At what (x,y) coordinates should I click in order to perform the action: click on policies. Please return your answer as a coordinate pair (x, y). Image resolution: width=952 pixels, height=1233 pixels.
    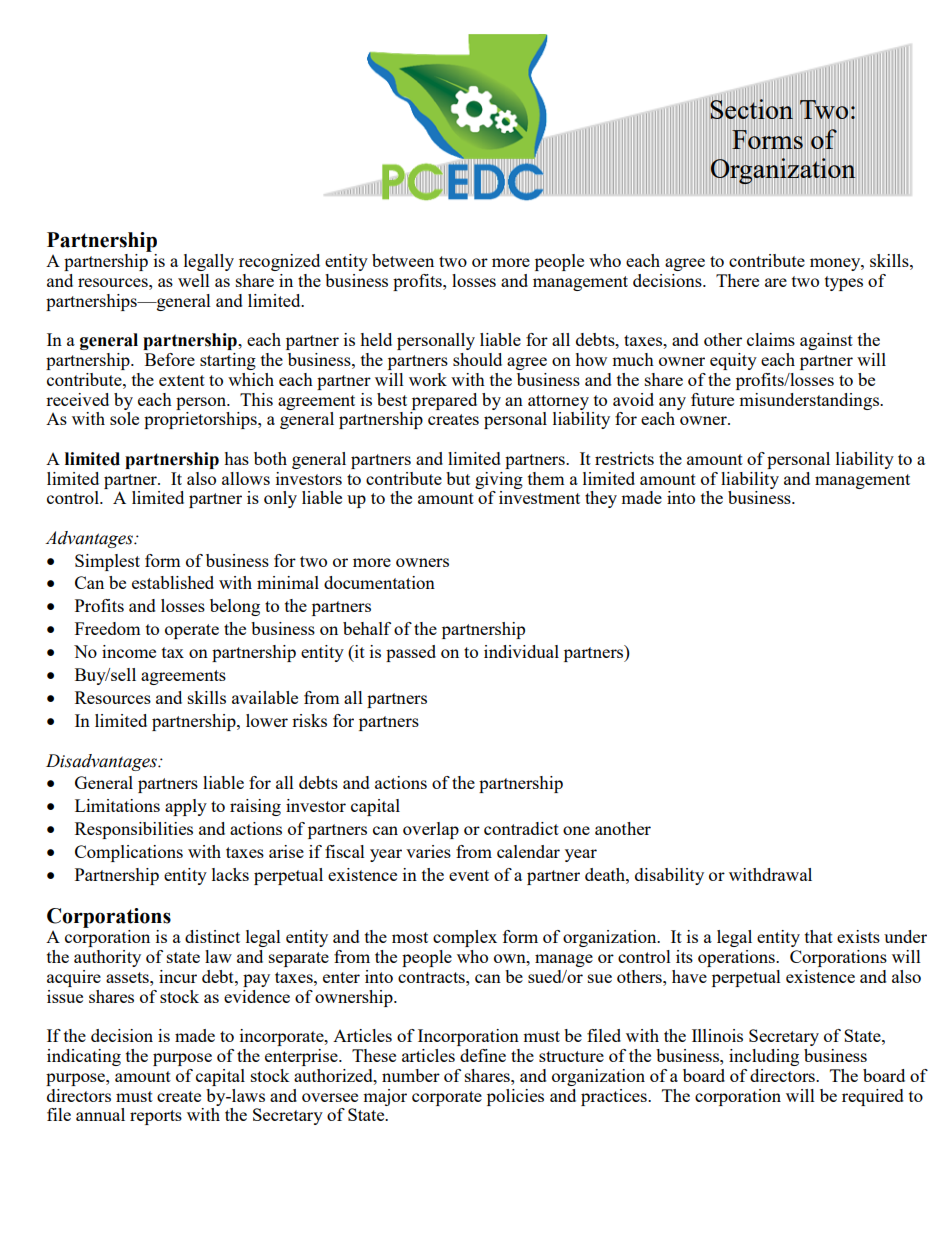
    Looking at the image, I should click on (515, 1097).
